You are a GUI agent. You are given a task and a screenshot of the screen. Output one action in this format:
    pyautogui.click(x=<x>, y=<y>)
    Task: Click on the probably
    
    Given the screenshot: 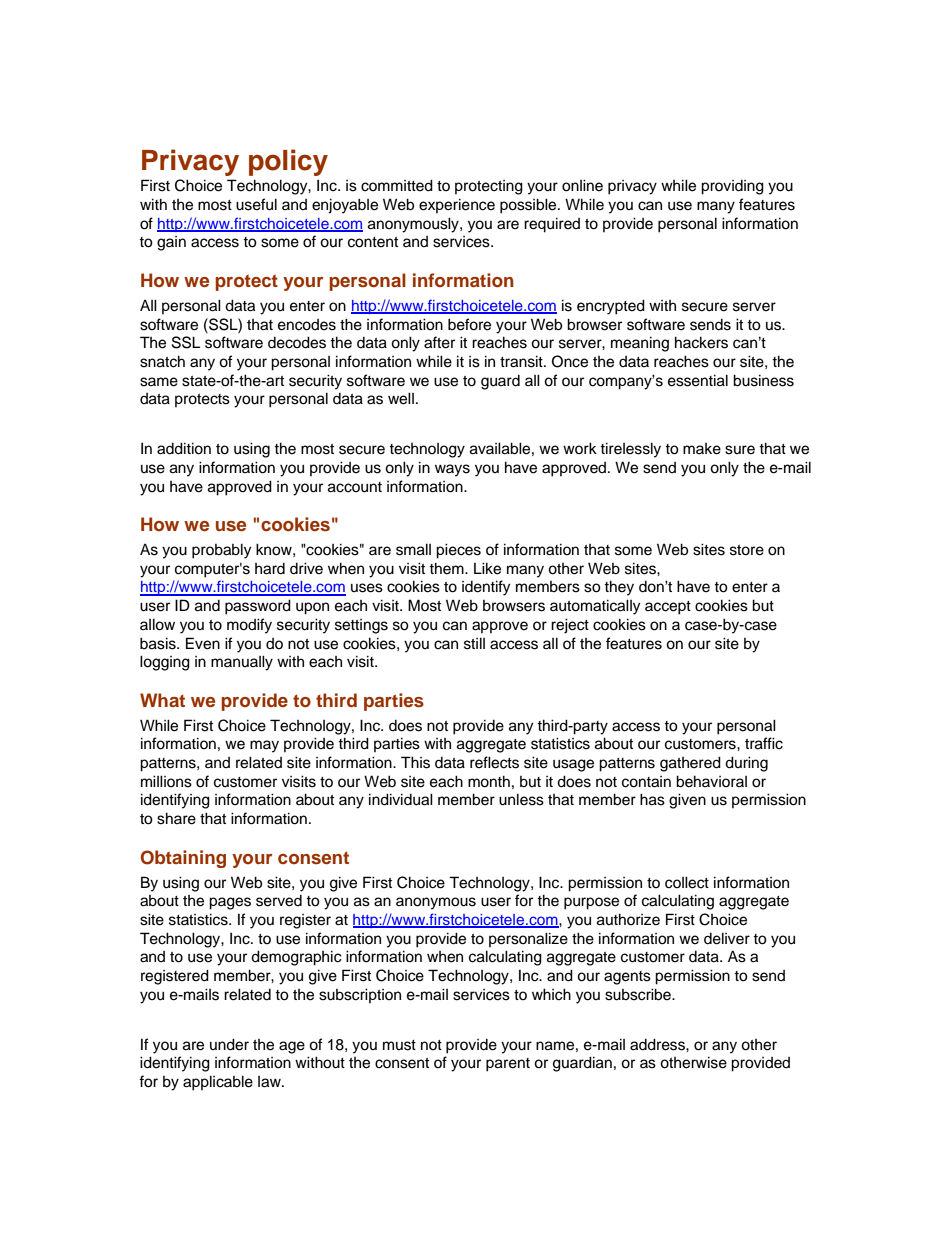 What is the action you would take?
    pyautogui.click(x=221, y=551)
